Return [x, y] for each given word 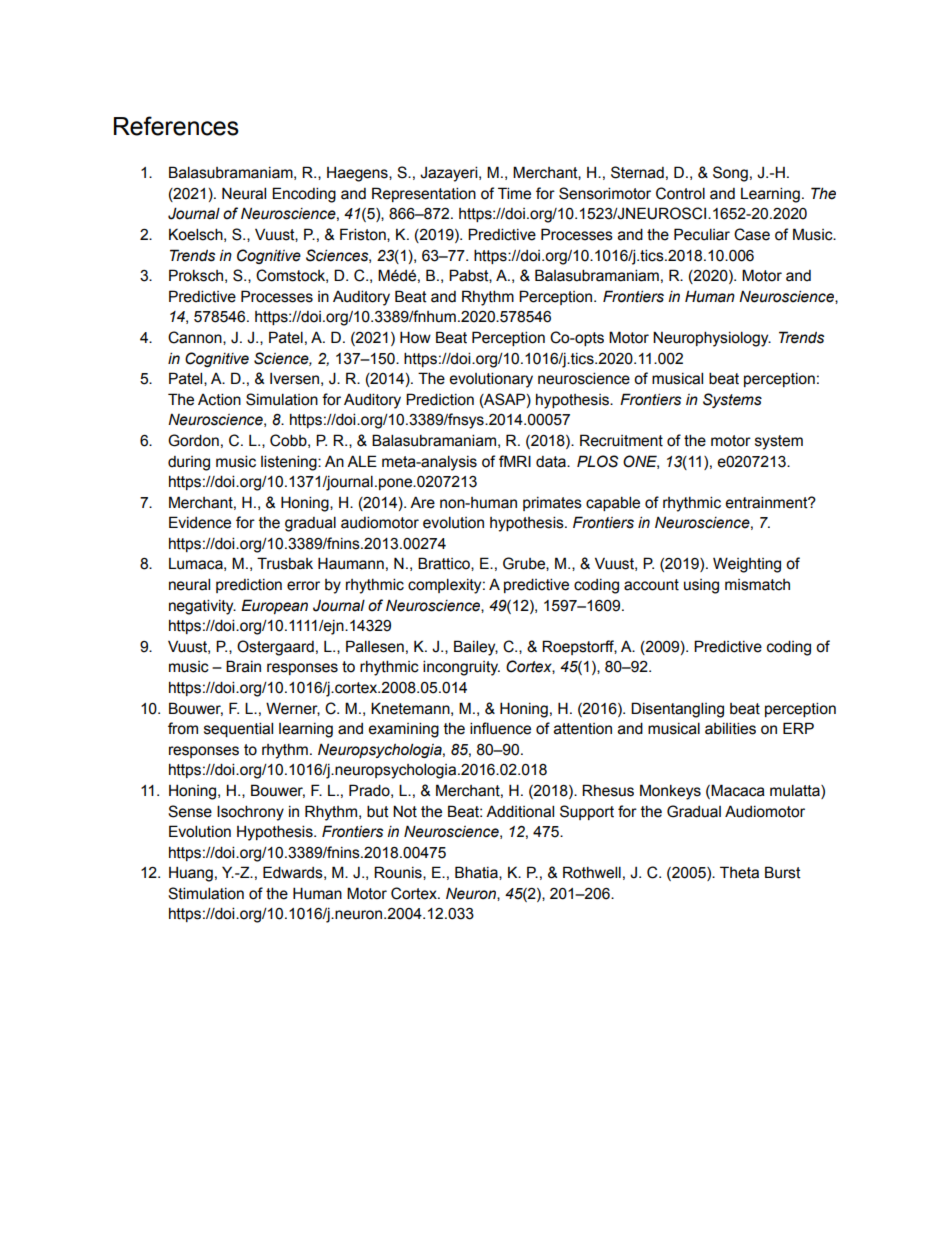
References [176, 126]
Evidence [200, 522]
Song [730, 174]
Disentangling [677, 710]
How [415, 337]
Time [514, 193]
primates [552, 504]
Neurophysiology [712, 339]
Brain [243, 666]
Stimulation [206, 893]
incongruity [461, 668]
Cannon [196, 338]
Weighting [747, 565]
